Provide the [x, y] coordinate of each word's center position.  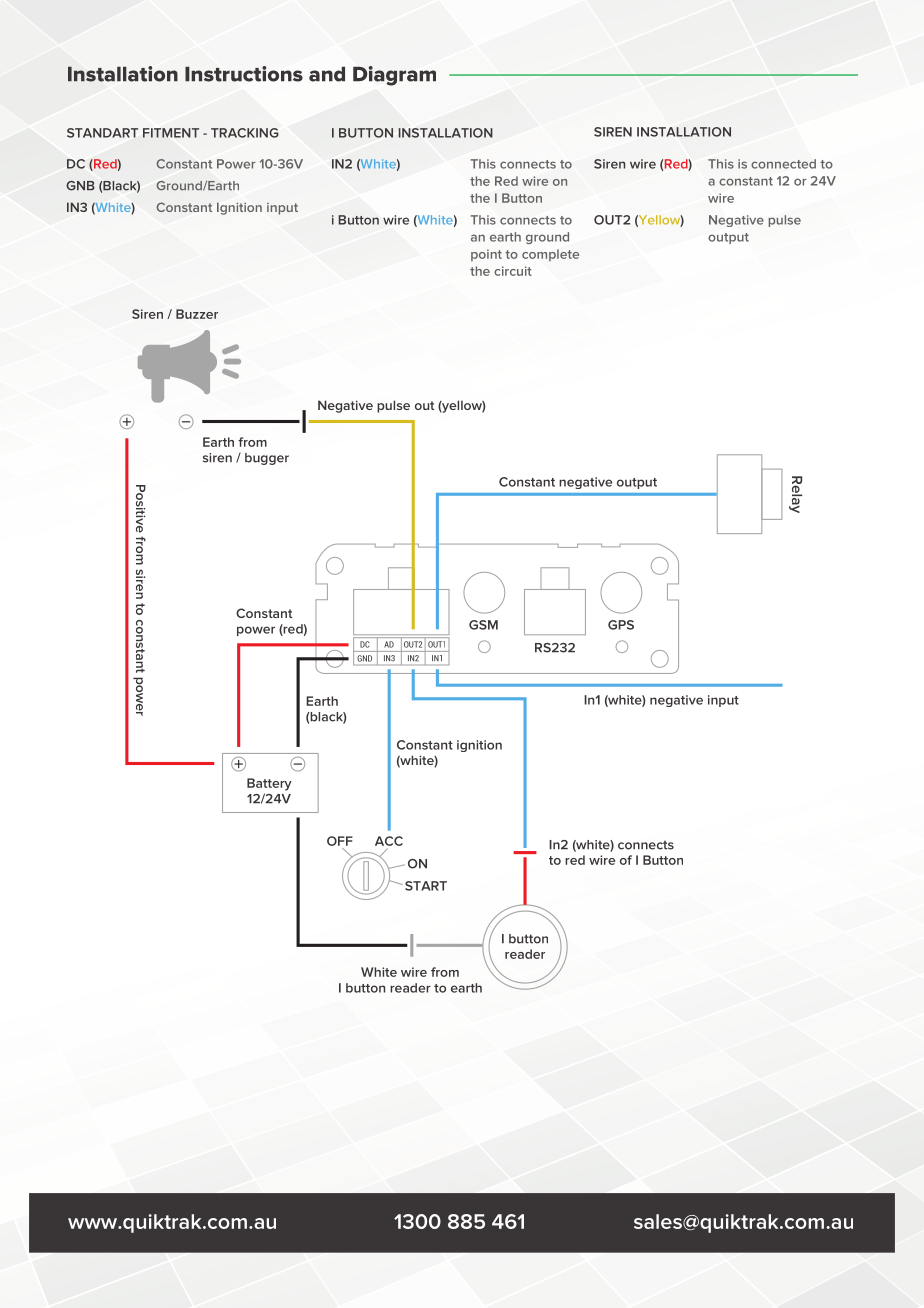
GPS [621, 625]
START [426, 886]
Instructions [244, 74]
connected [783, 164]
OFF [340, 841]
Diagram [394, 76]
